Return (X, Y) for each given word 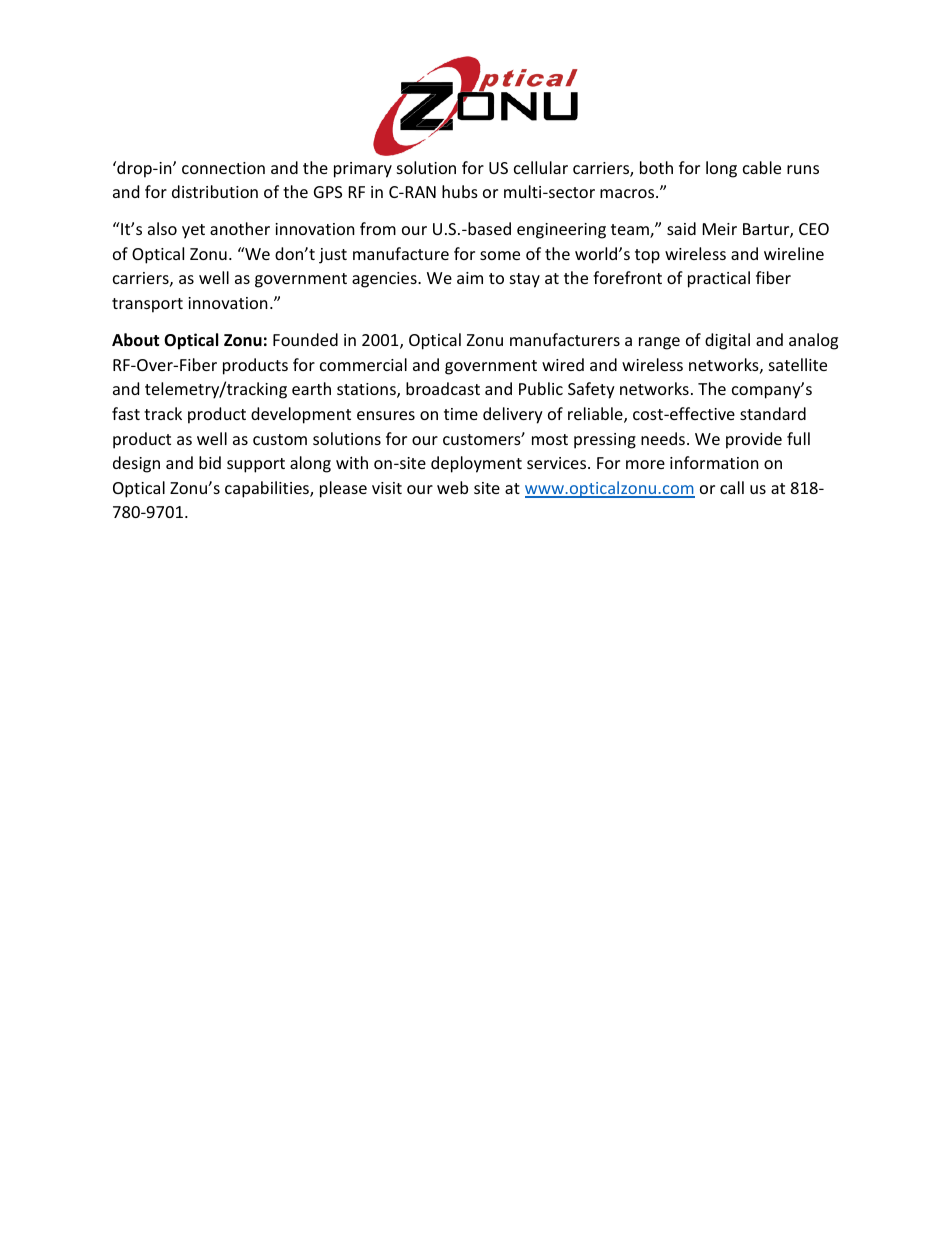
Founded (305, 339)
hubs (460, 191)
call (732, 487)
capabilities (268, 489)
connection (223, 168)
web (452, 487)
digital (727, 341)
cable (762, 167)
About (135, 340)
